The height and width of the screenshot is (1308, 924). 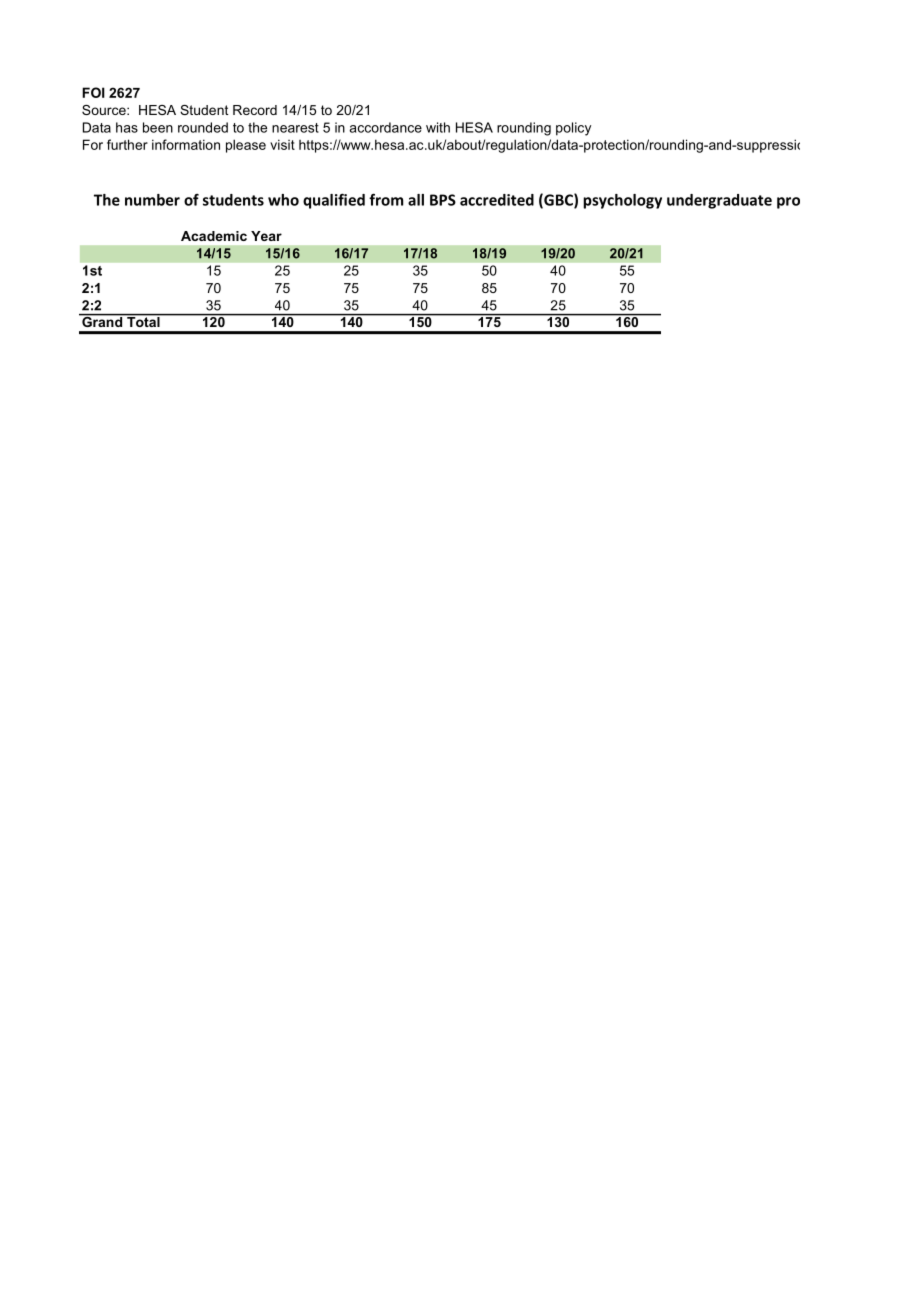 What do you see at coordinates (143, 320) in the screenshot?
I see `Total` at bounding box center [143, 320].
